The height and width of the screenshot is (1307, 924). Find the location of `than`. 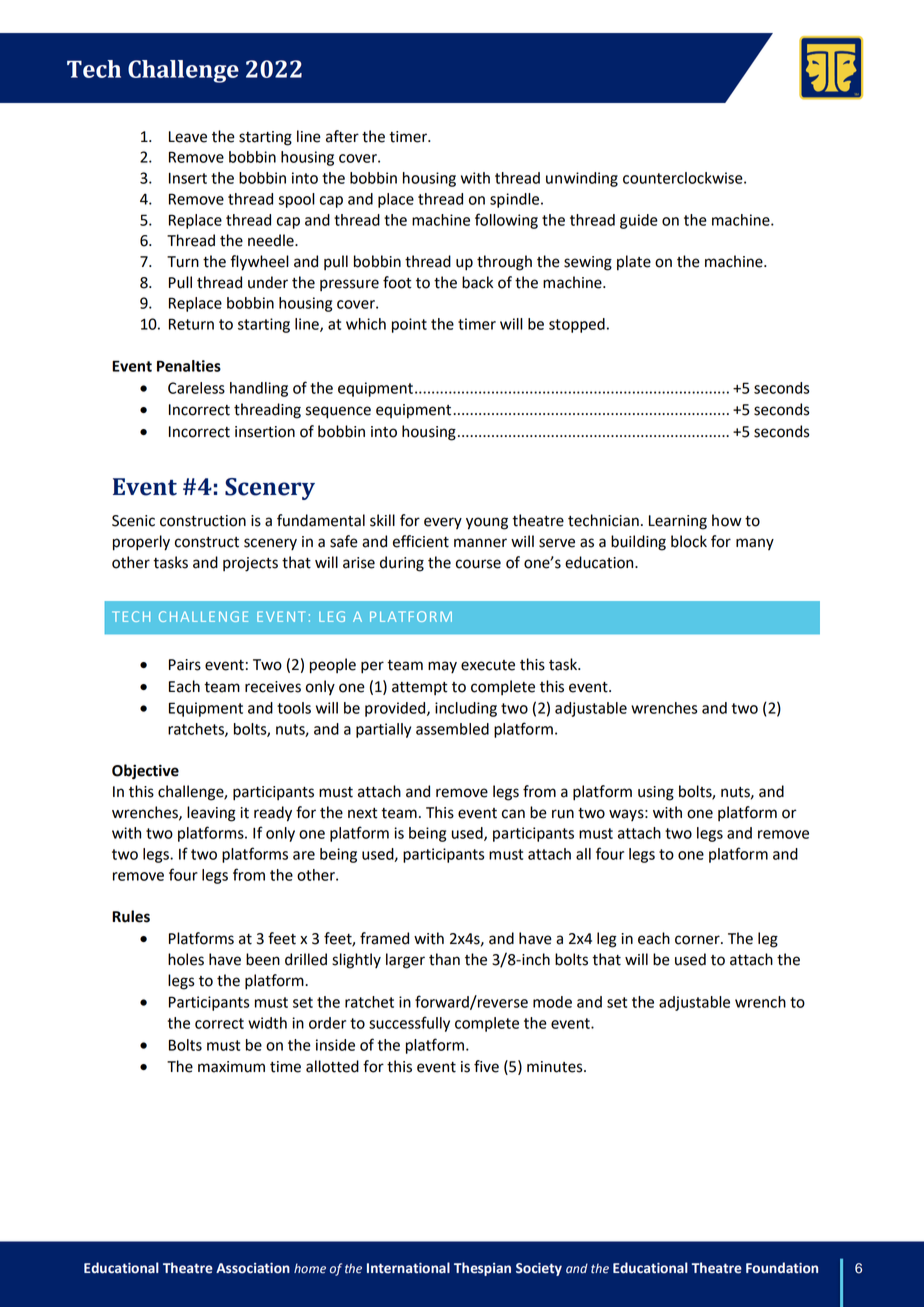

than is located at coordinates (444, 959).
